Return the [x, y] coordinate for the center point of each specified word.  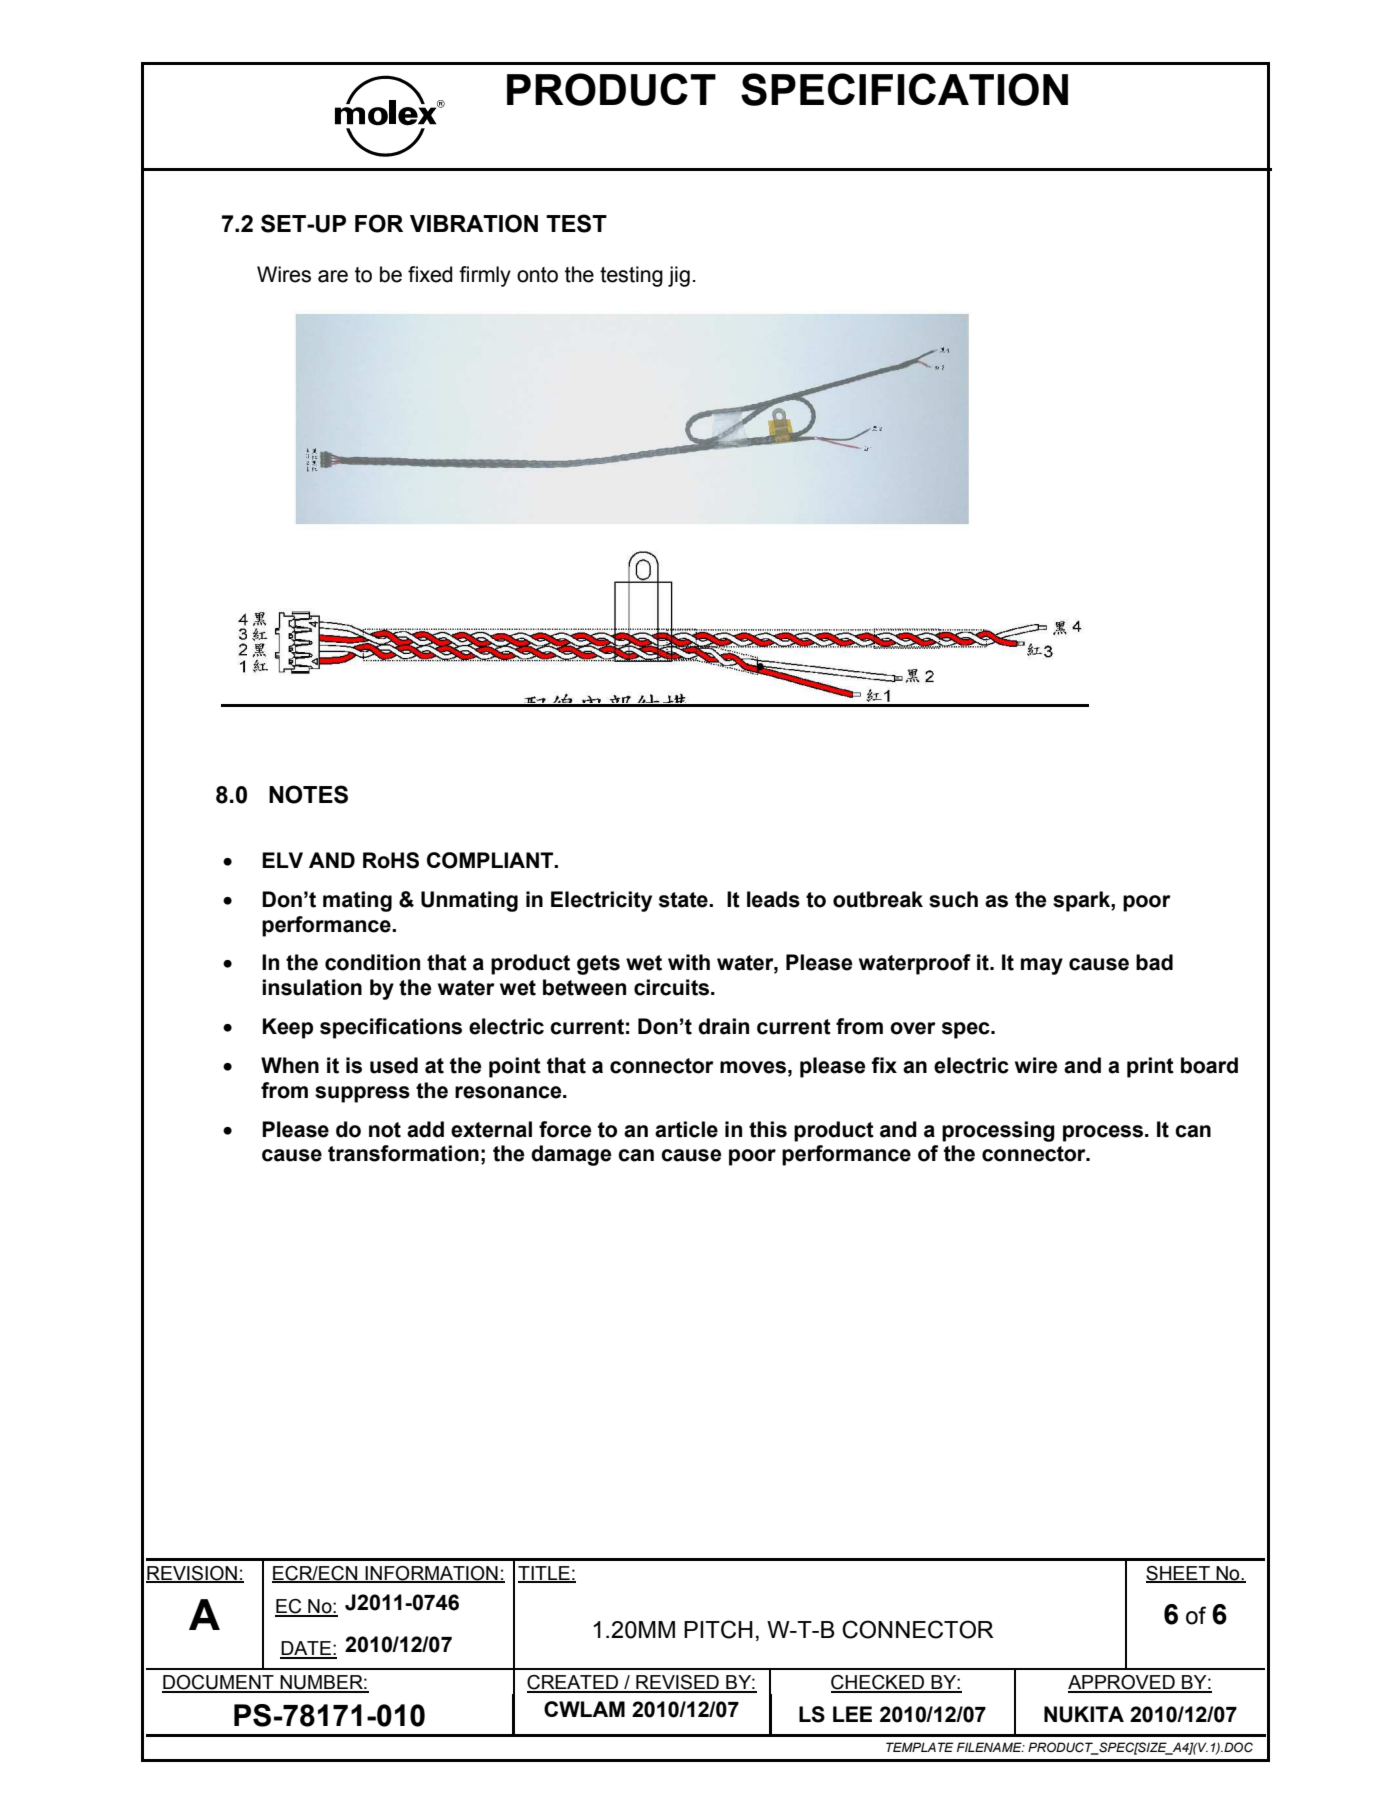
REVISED [677, 1683]
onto [537, 275]
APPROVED [1122, 1683]
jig [679, 276]
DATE [306, 1649]
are [333, 276]
